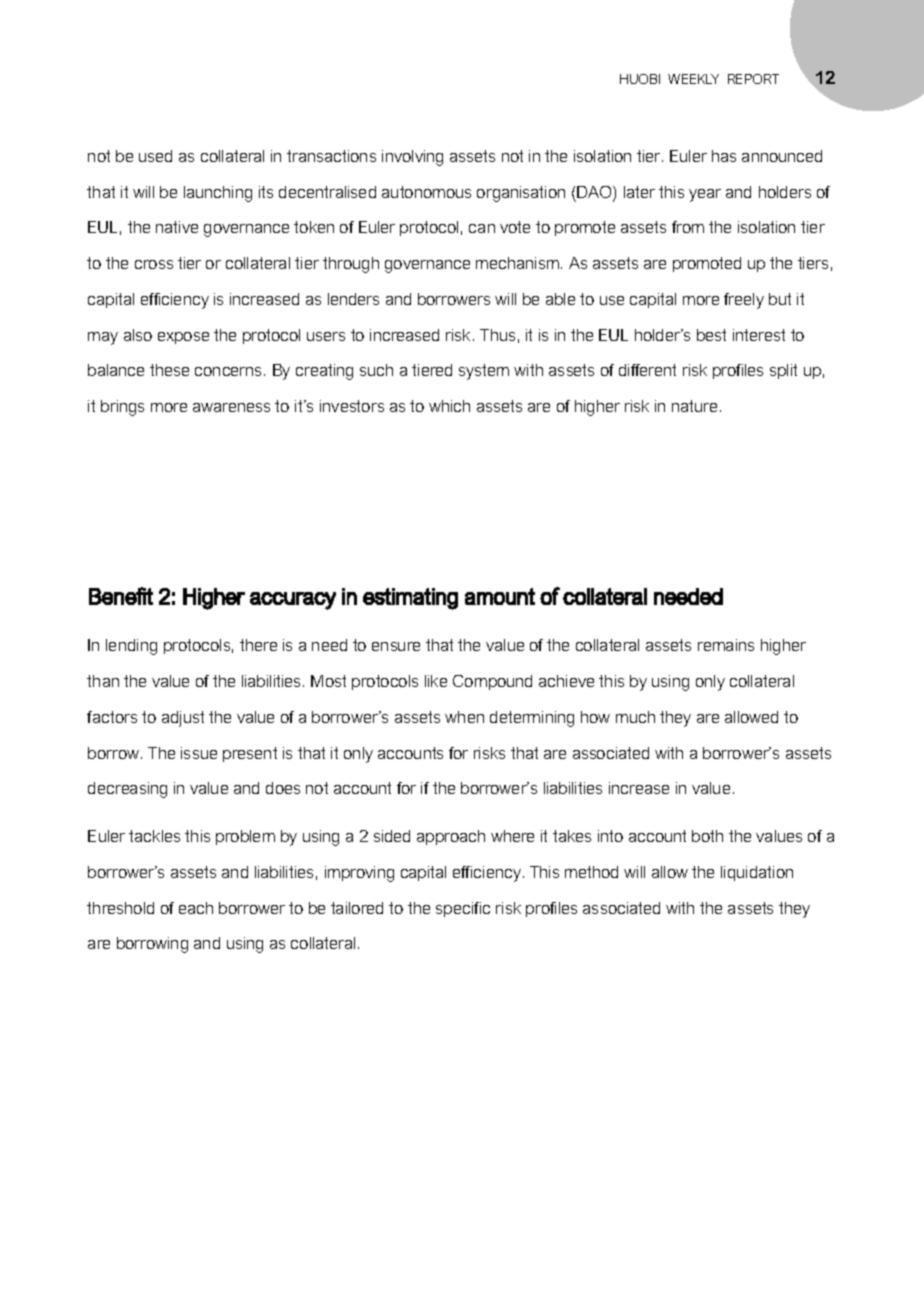 The height and width of the document is (1308, 924). Describe the element at coordinates (155, 156) in the document. I see `used` at that location.
